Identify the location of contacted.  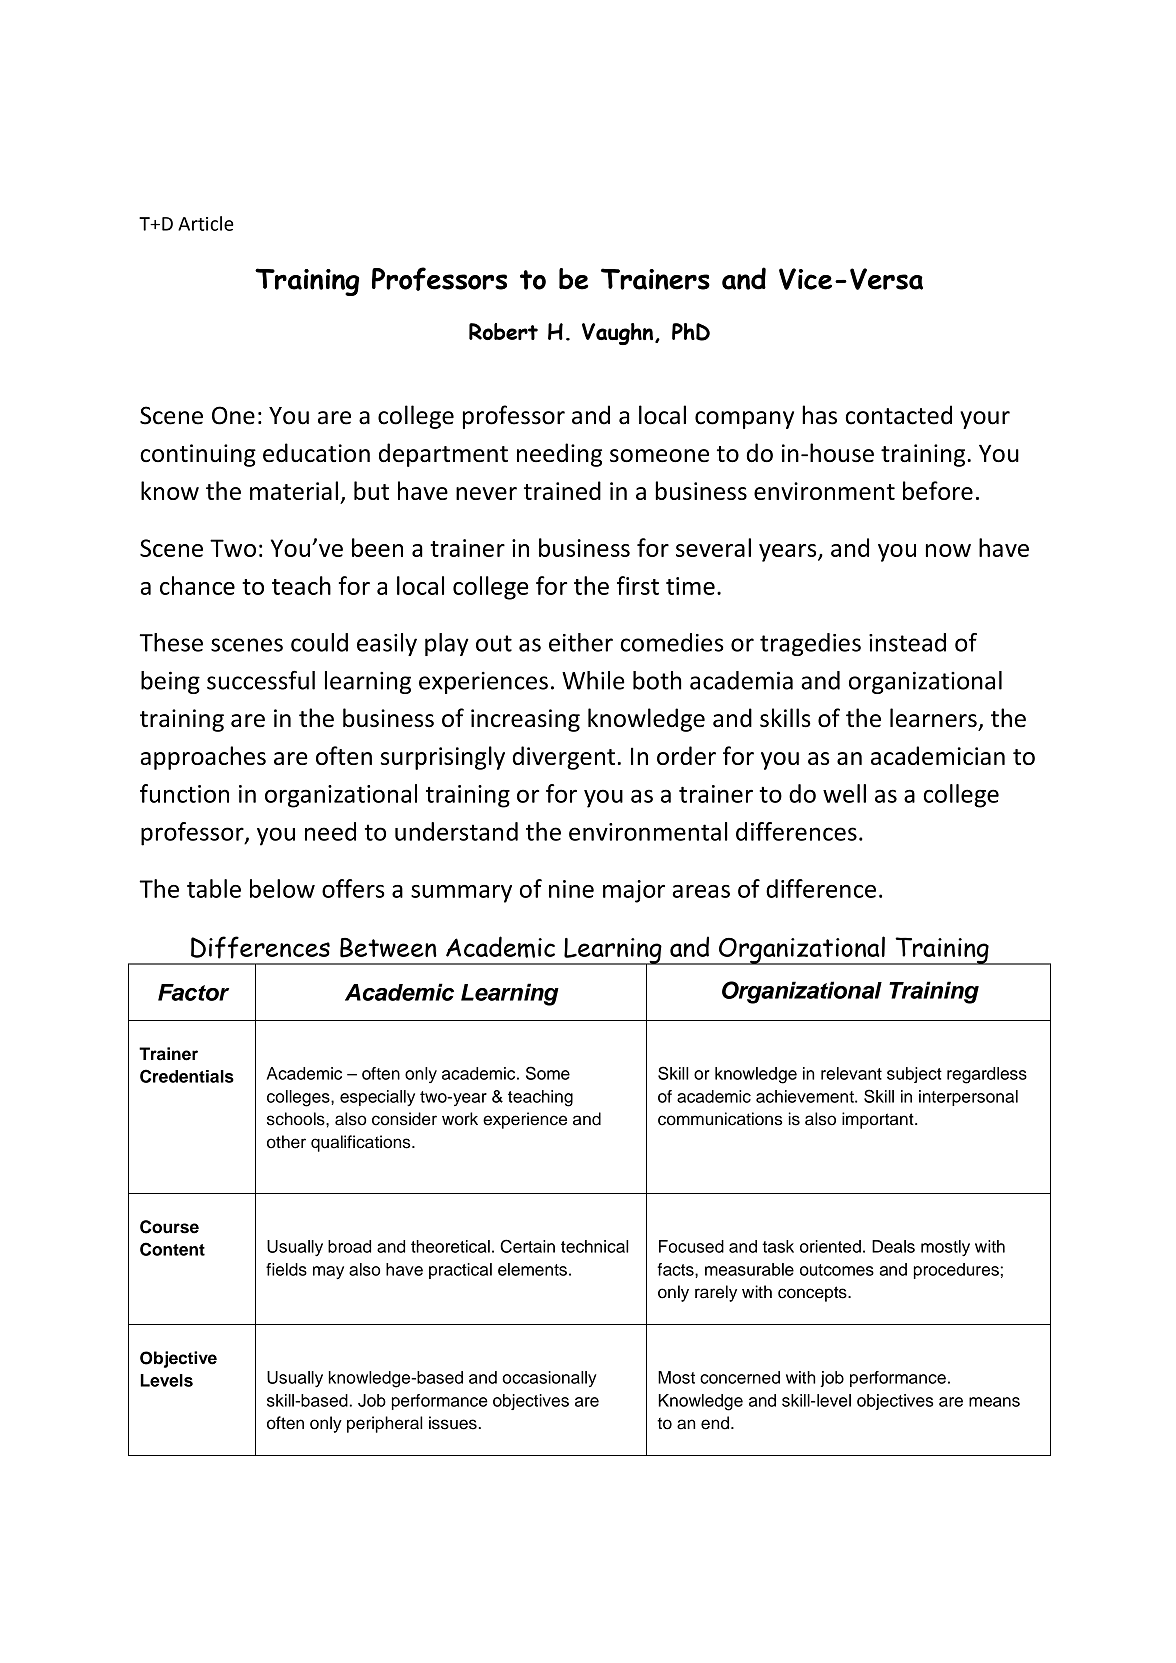
(899, 415).
